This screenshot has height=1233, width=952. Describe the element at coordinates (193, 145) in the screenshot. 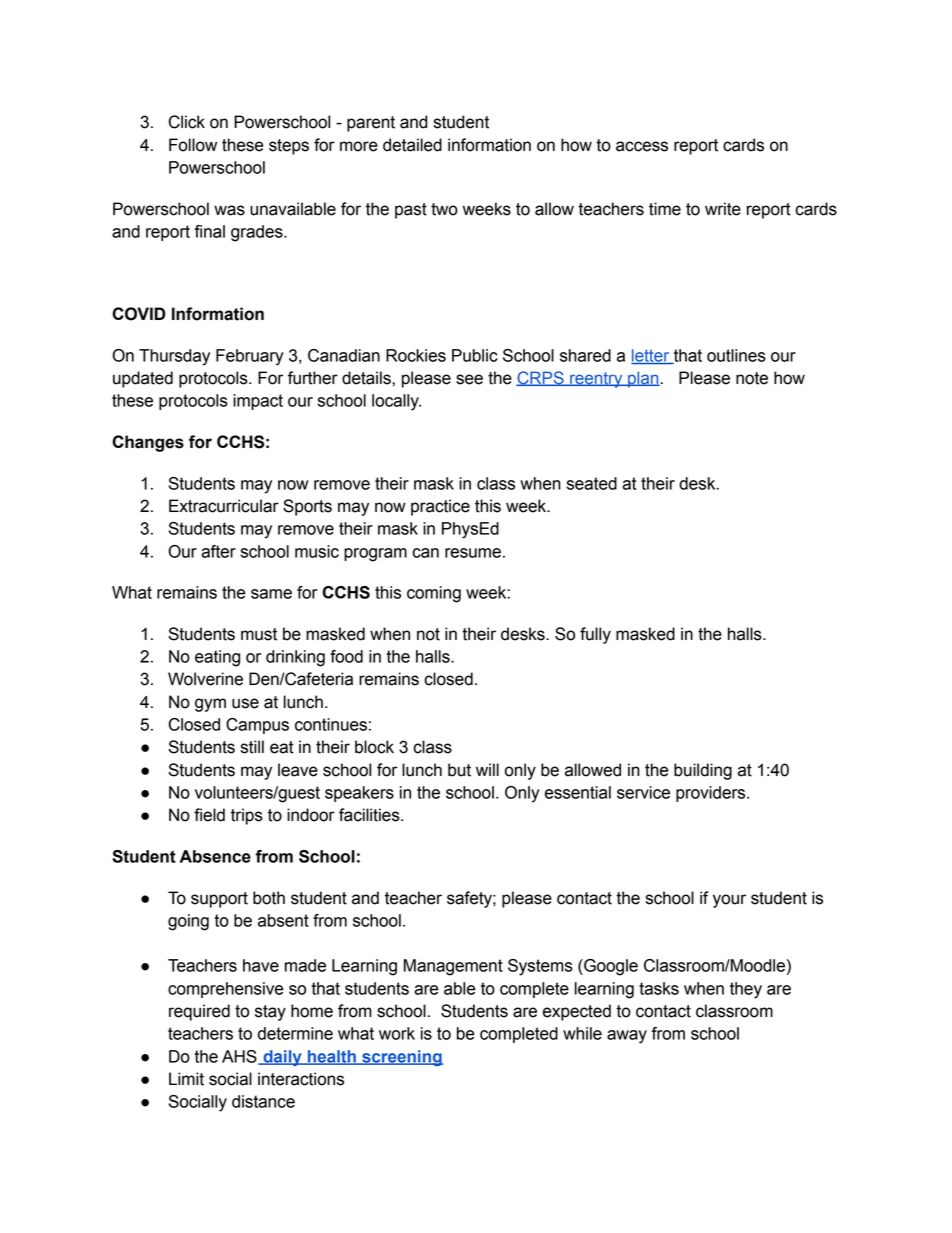

I see `Follow` at that location.
